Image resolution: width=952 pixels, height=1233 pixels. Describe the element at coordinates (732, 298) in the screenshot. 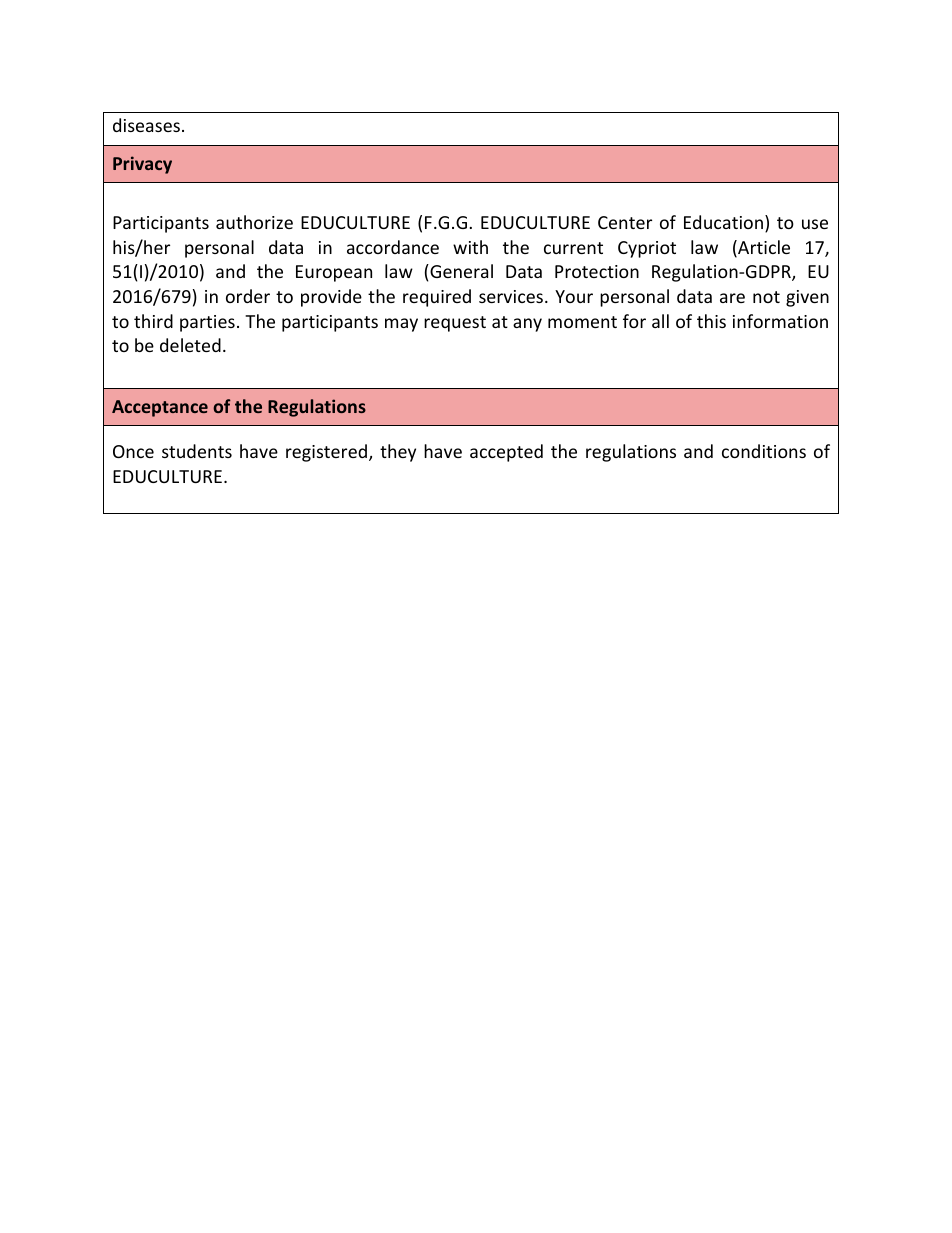

I see `are` at that location.
